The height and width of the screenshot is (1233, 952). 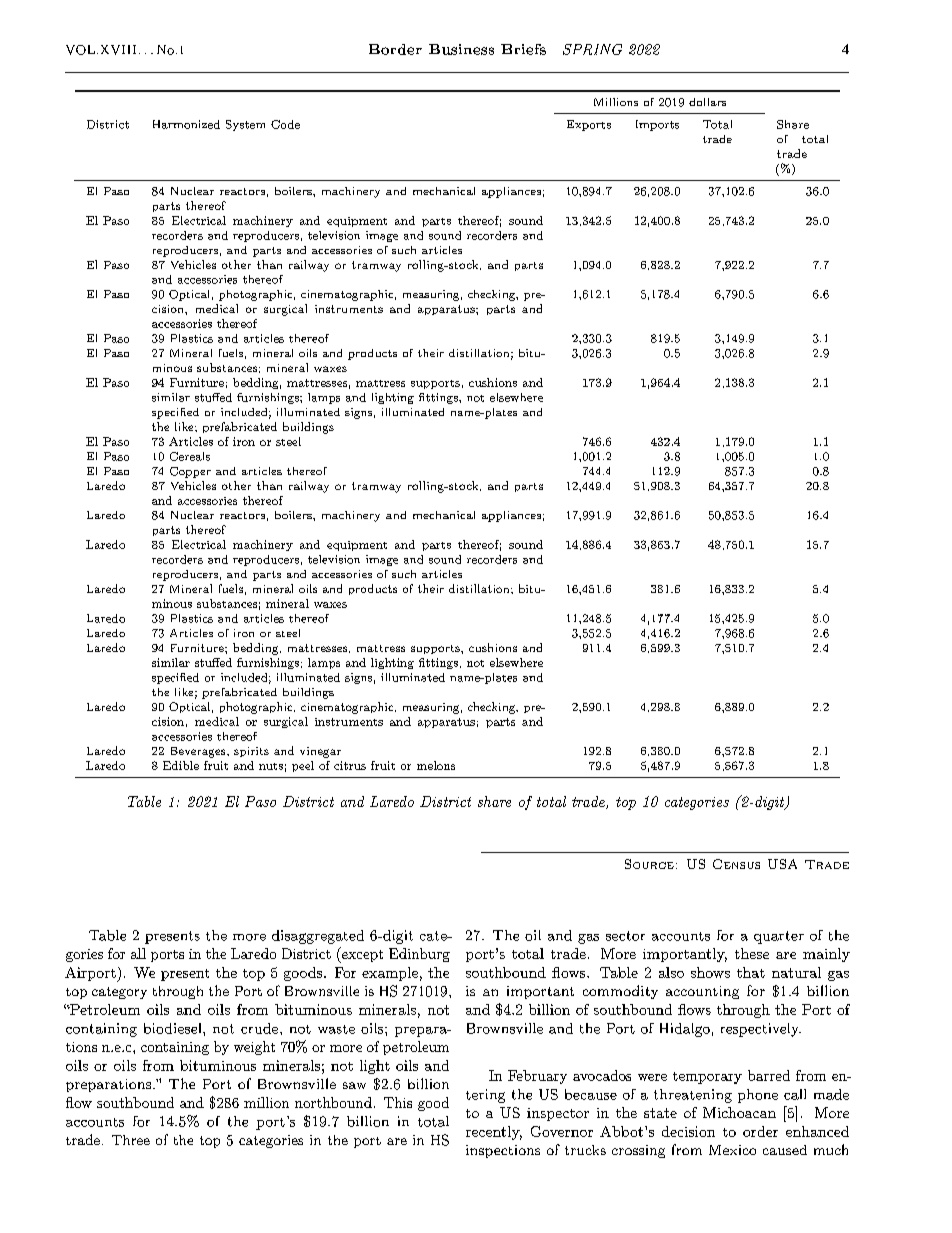 What do you see at coordinates (190, 456) in the screenshot?
I see `Cereals` at bounding box center [190, 456].
